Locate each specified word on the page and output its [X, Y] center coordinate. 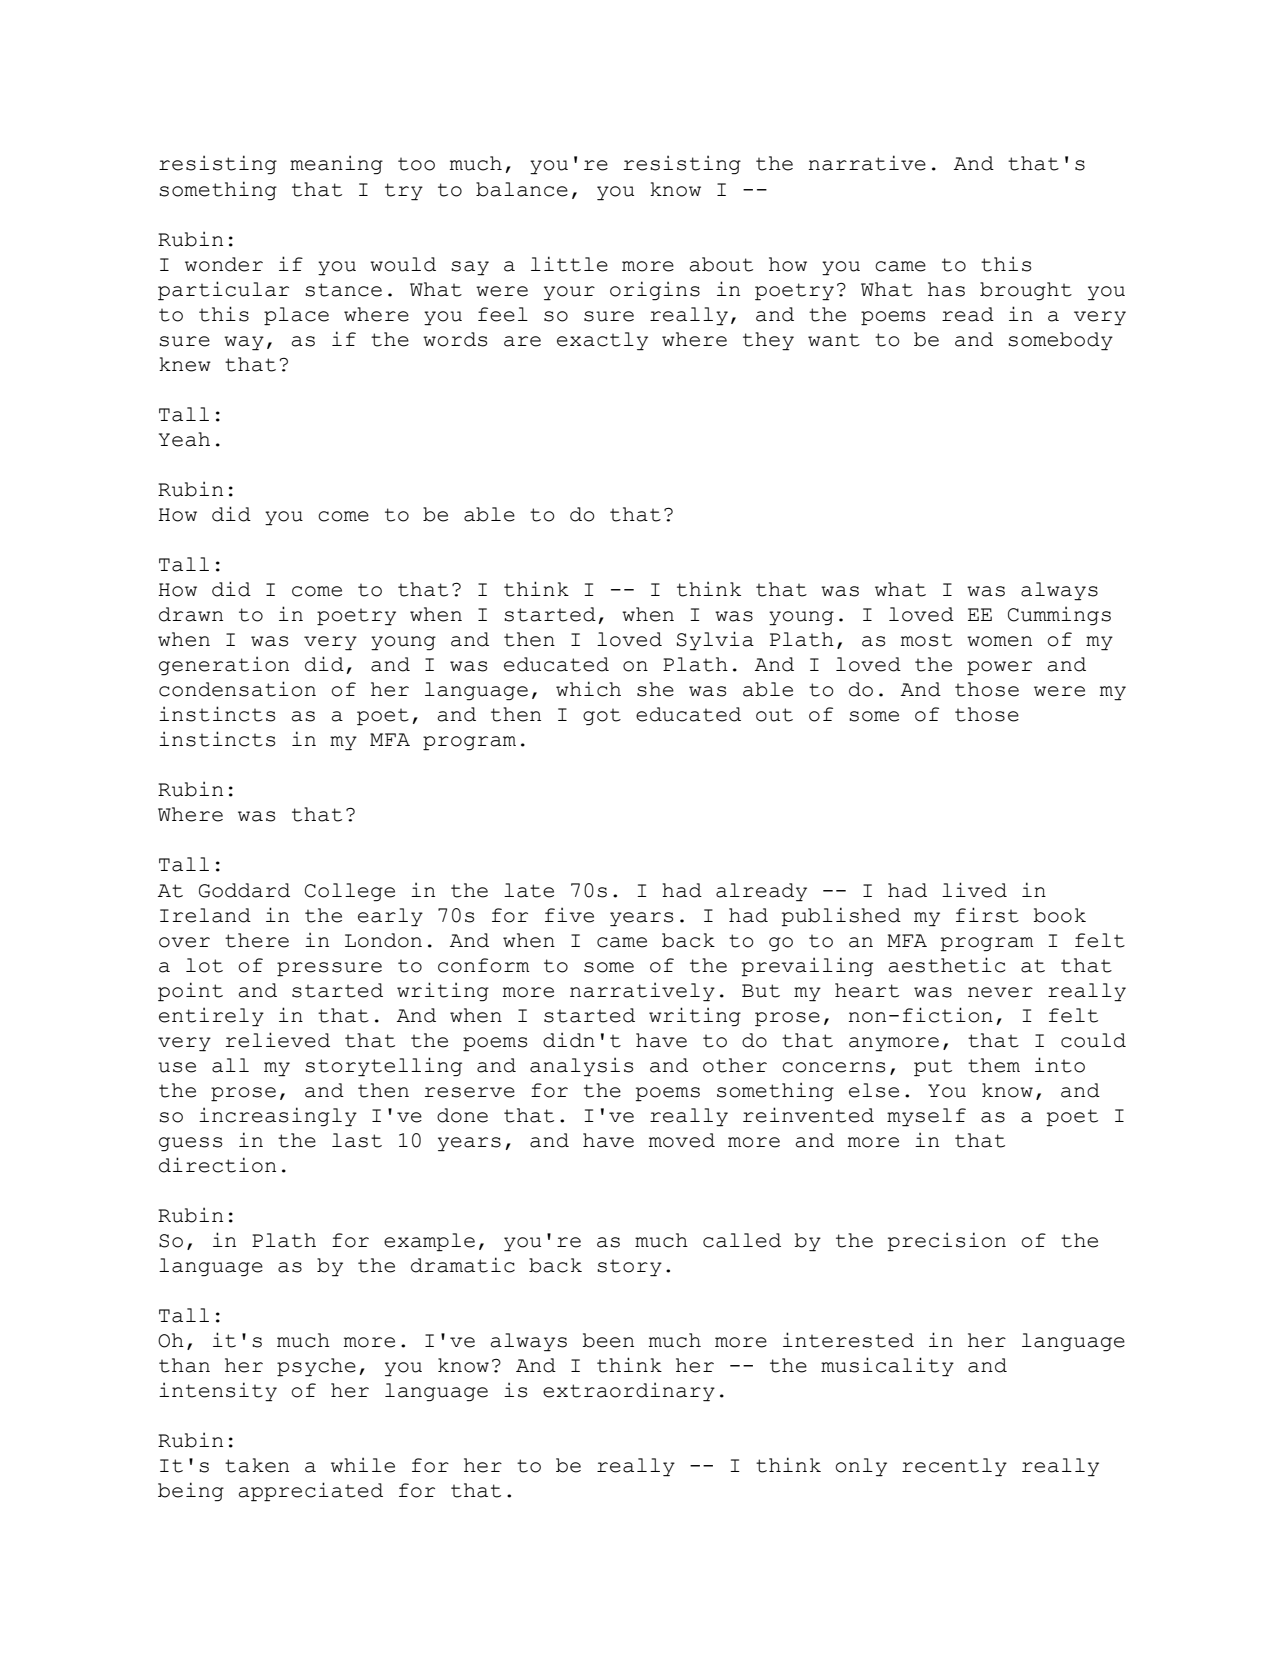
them [994, 1065]
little [569, 264]
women [999, 641]
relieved [278, 1040]
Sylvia [715, 641]
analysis [581, 1067]
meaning [336, 165]
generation [224, 666]
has [946, 289]
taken [257, 1465]
